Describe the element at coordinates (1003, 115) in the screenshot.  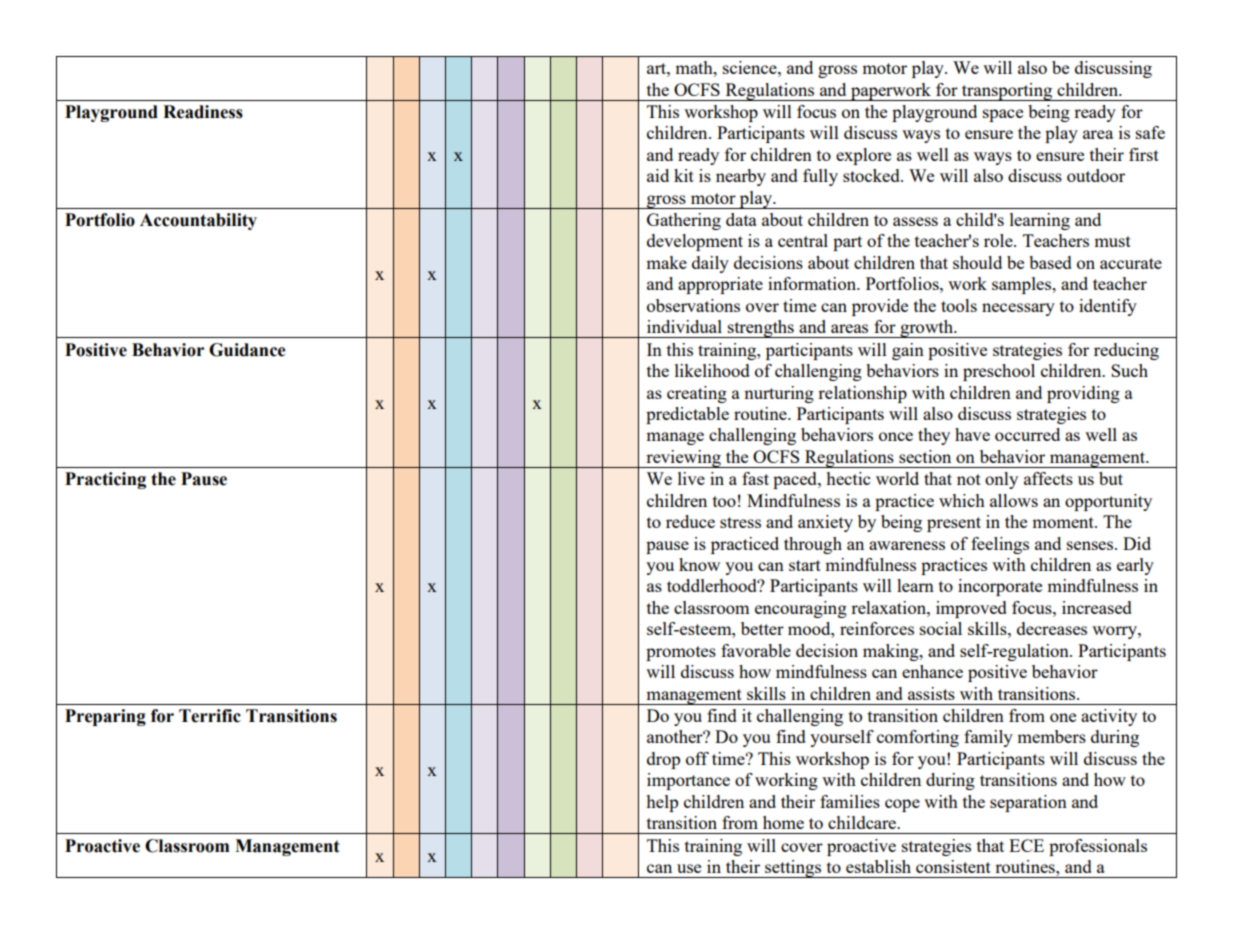
I see `space` at that location.
